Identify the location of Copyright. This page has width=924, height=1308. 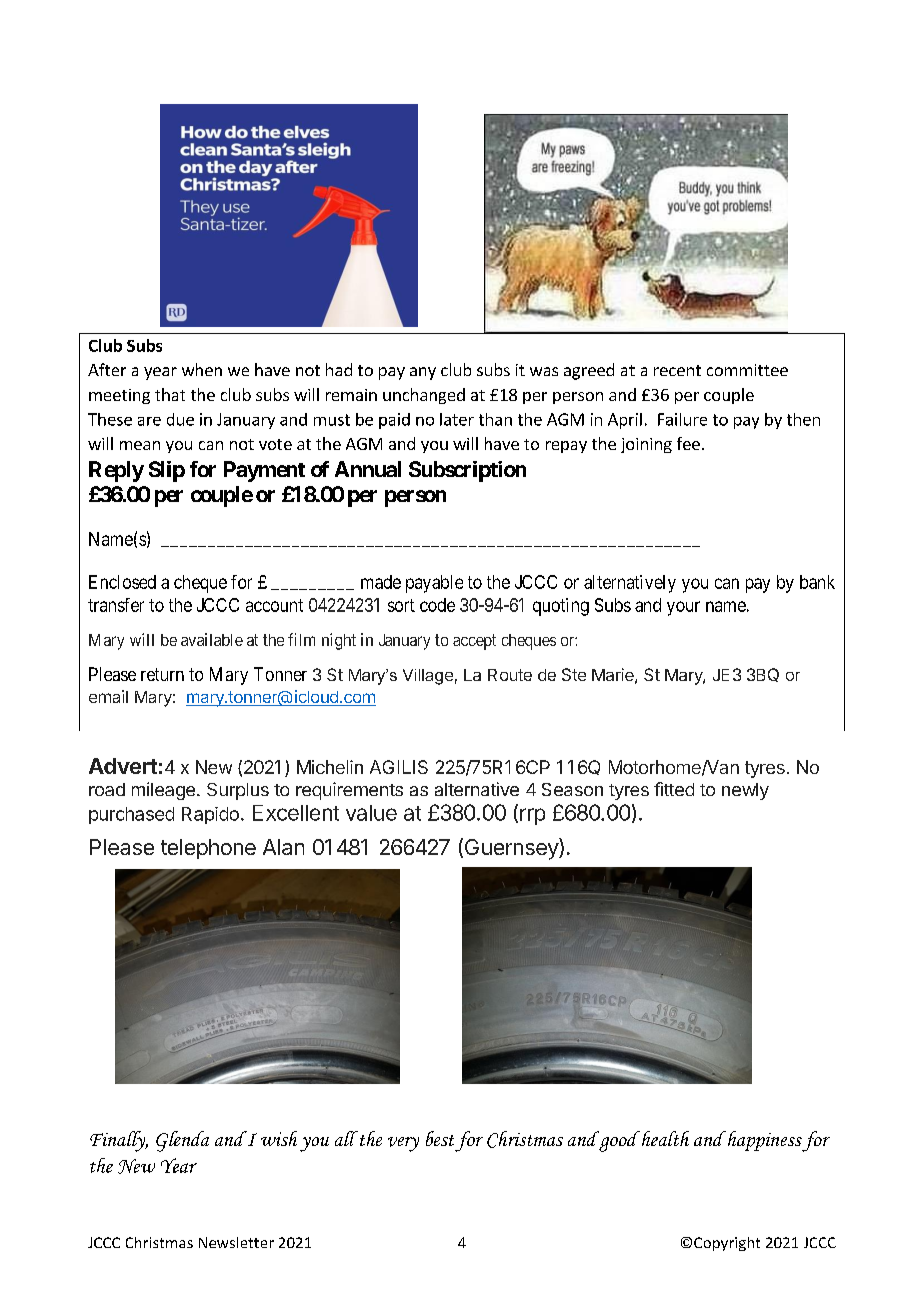
(727, 1244).
